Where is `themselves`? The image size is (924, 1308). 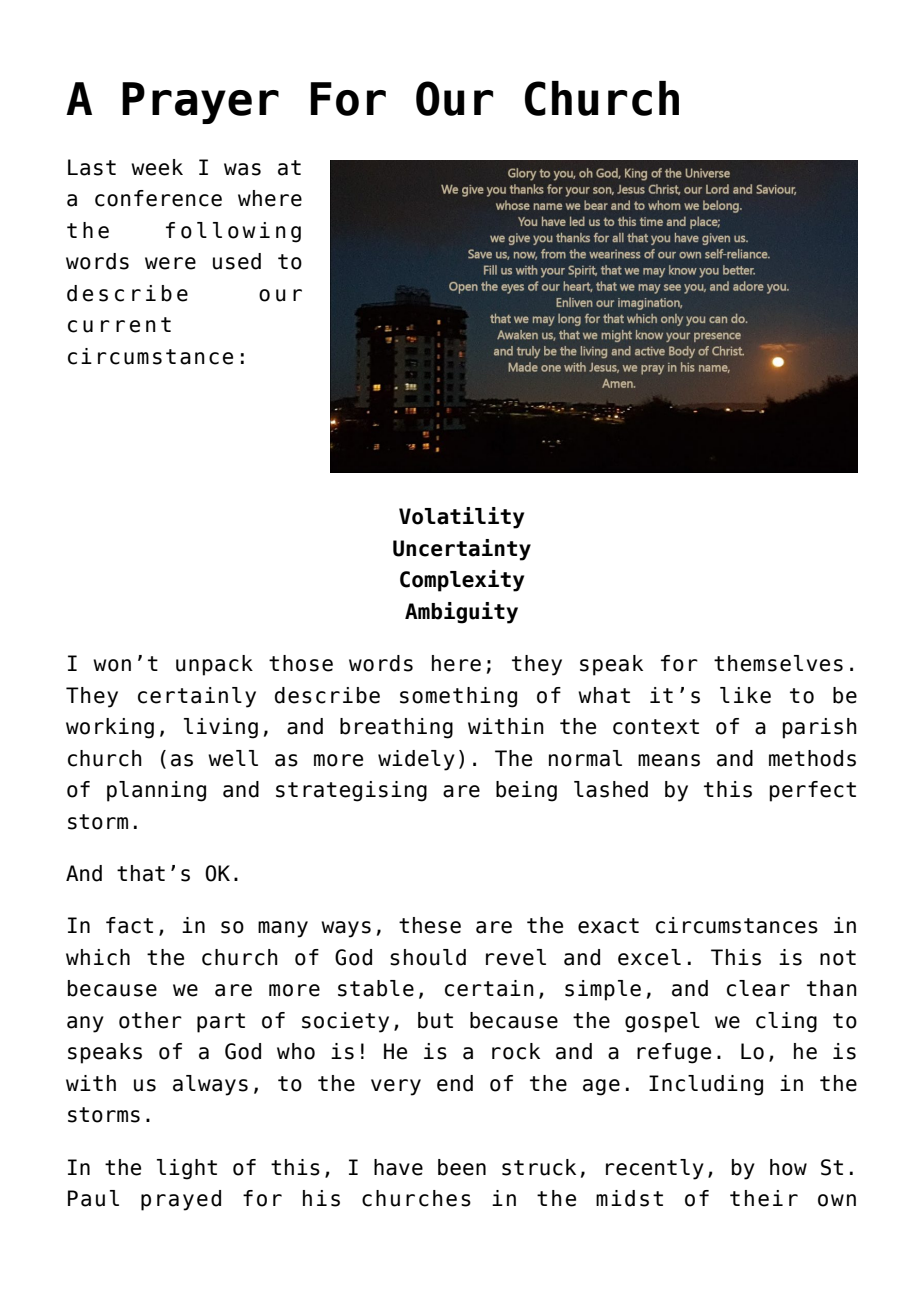 themselves is located at coordinates (778, 663).
